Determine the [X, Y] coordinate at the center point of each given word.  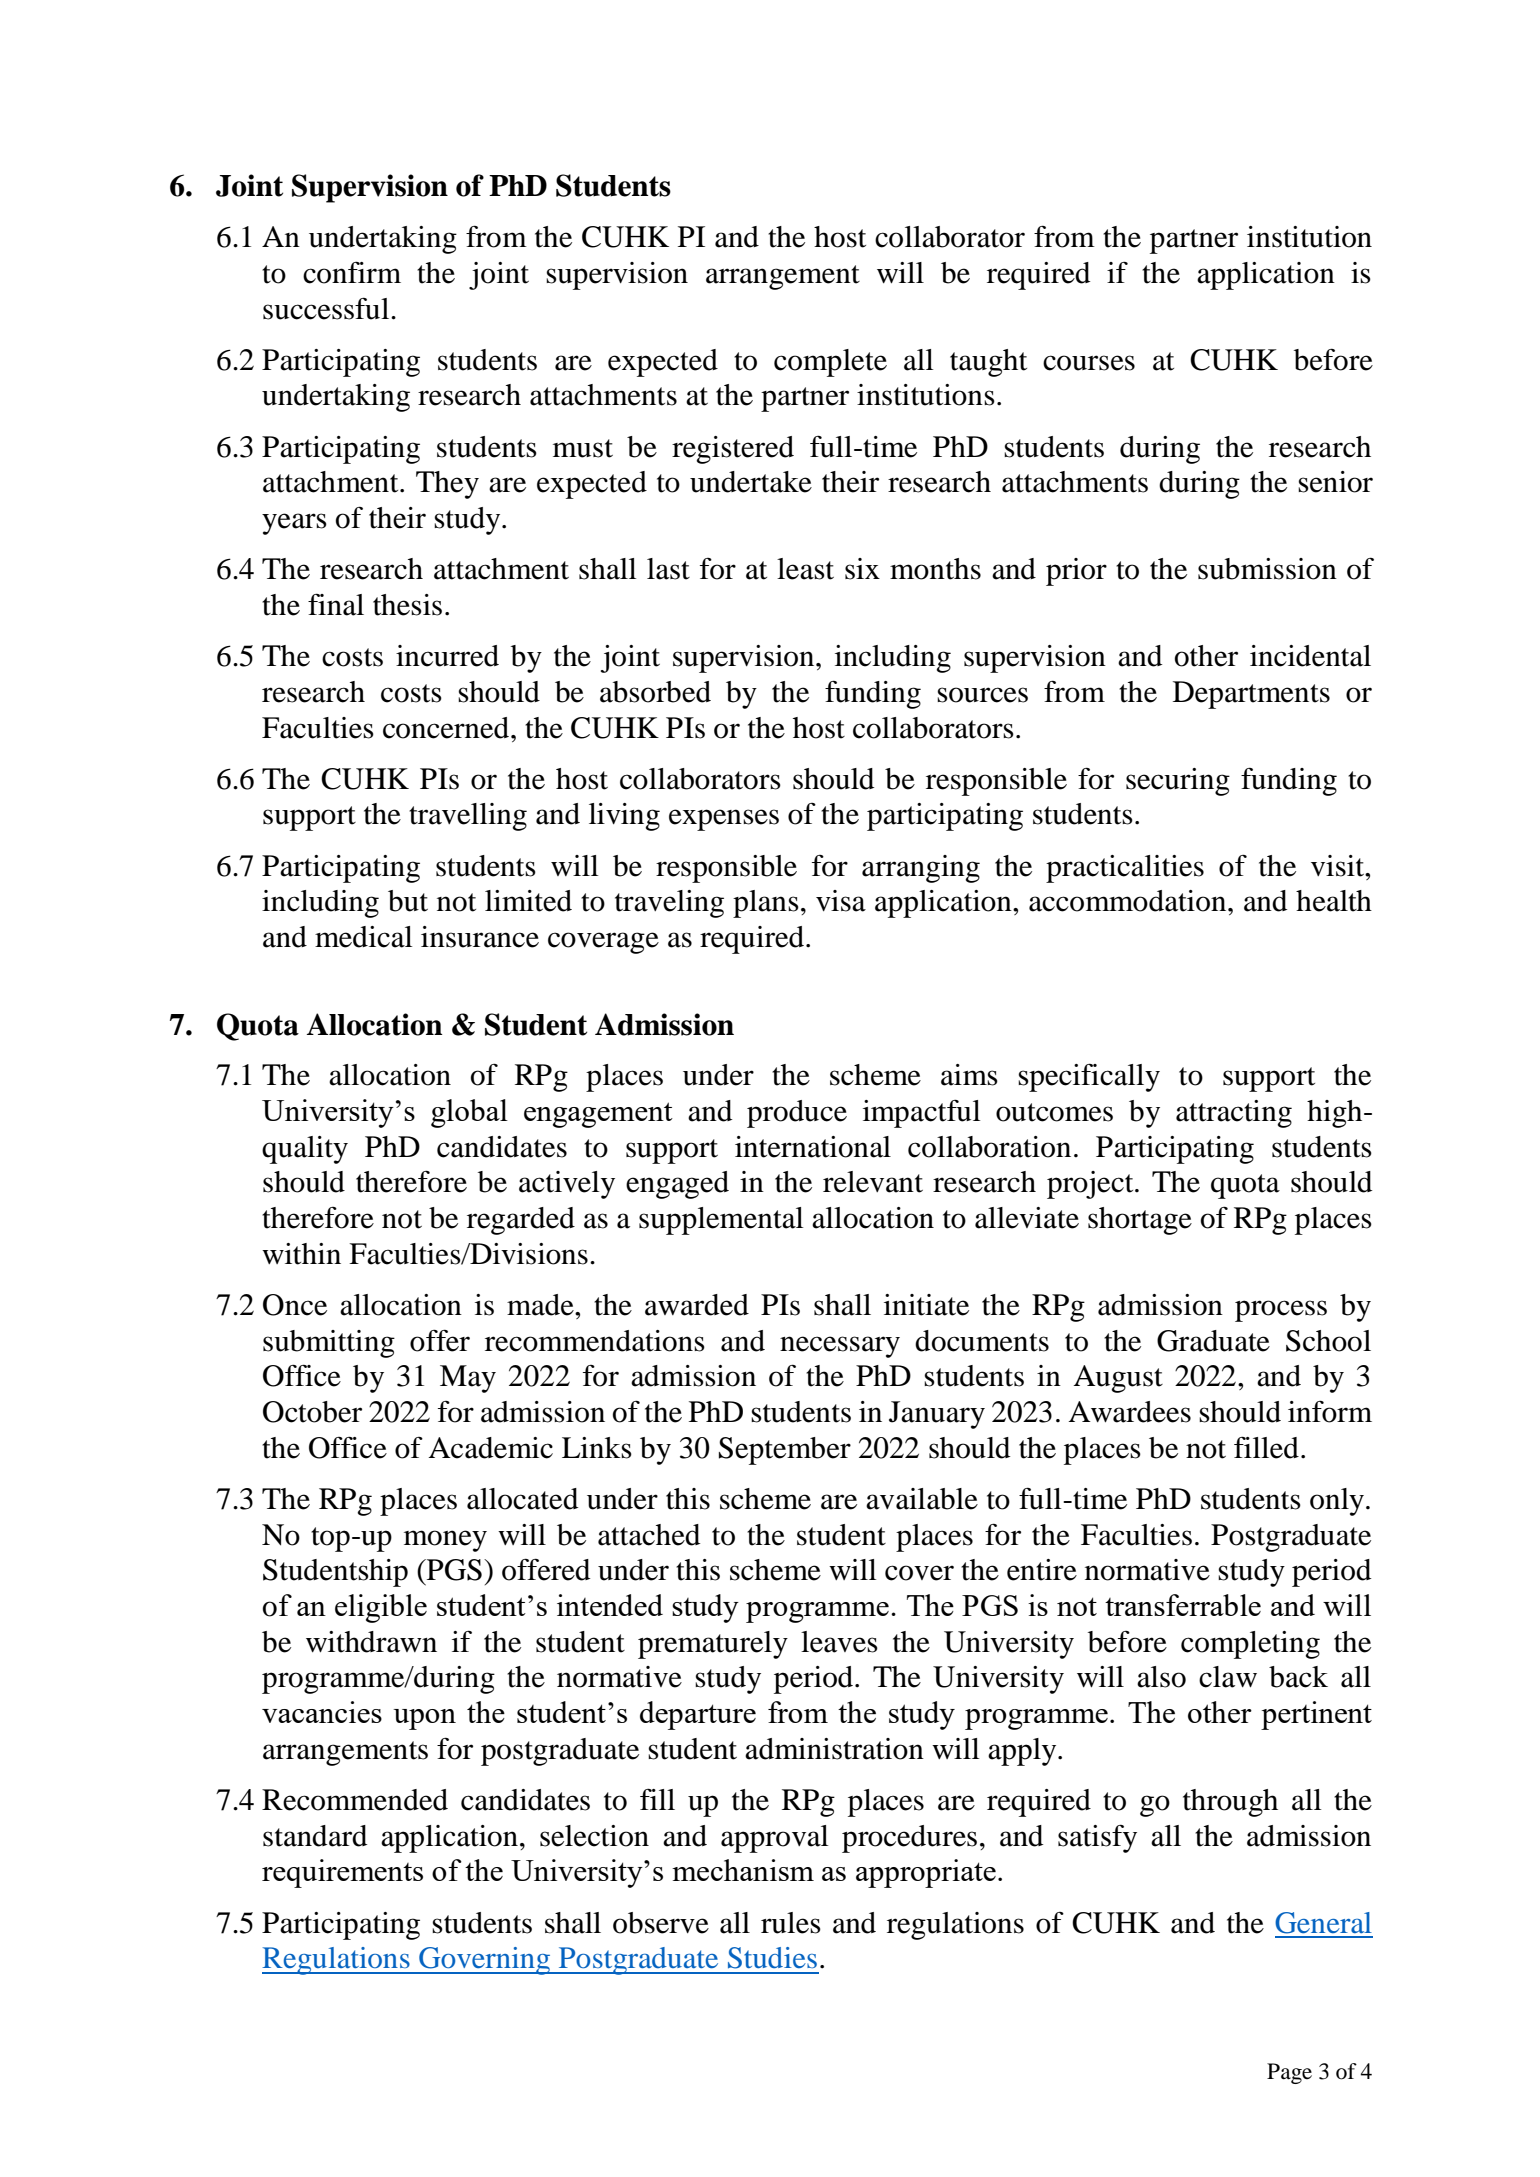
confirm [352, 272]
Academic [491, 1448]
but [408, 901]
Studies [772, 1958]
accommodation [1129, 901]
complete [830, 363]
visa [841, 901]
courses [1089, 363]
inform [1330, 1411]
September [785, 1451]
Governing [485, 1961]
